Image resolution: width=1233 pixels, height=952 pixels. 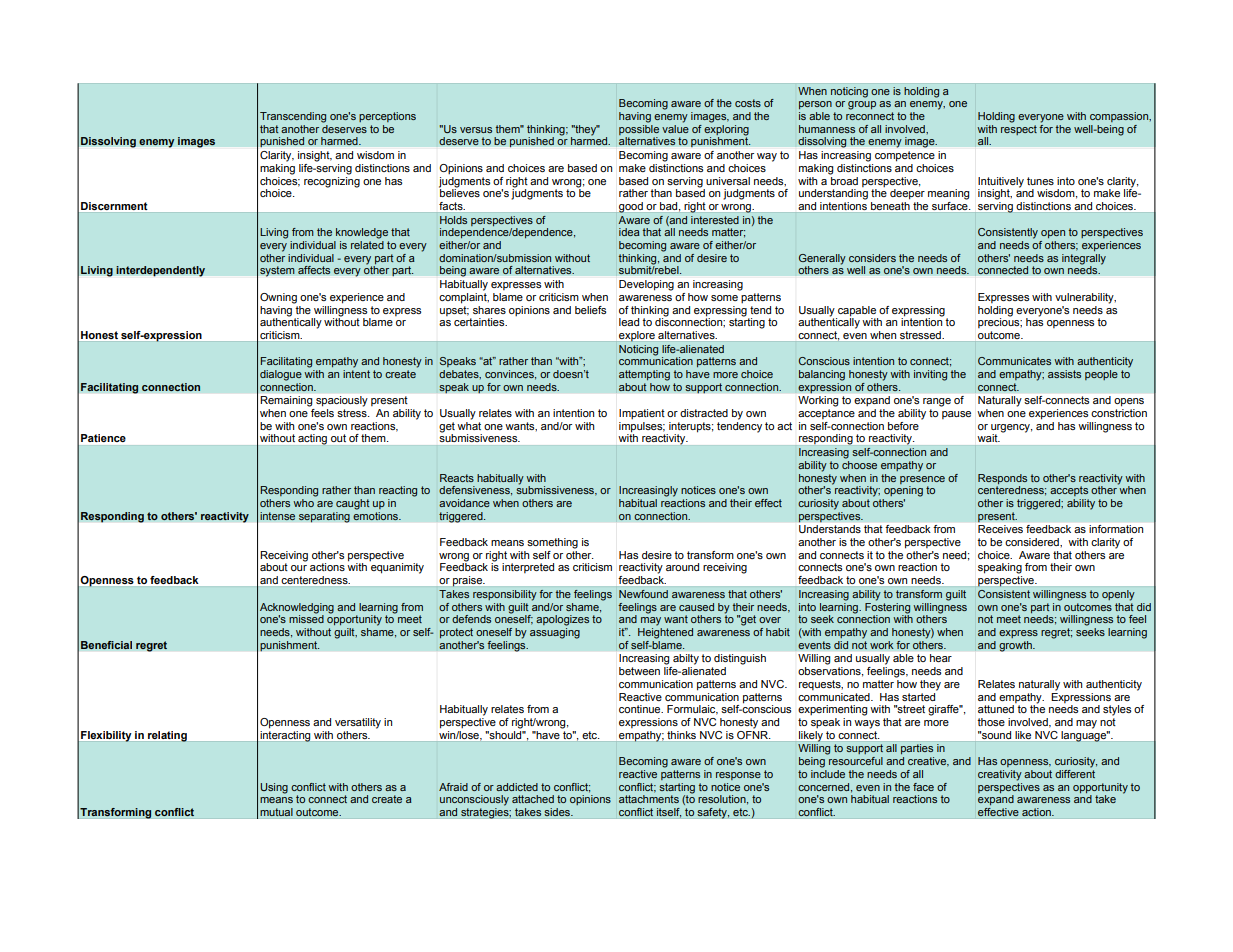 What do you see at coordinates (293, 117) in the screenshot?
I see `Transcending` at bounding box center [293, 117].
